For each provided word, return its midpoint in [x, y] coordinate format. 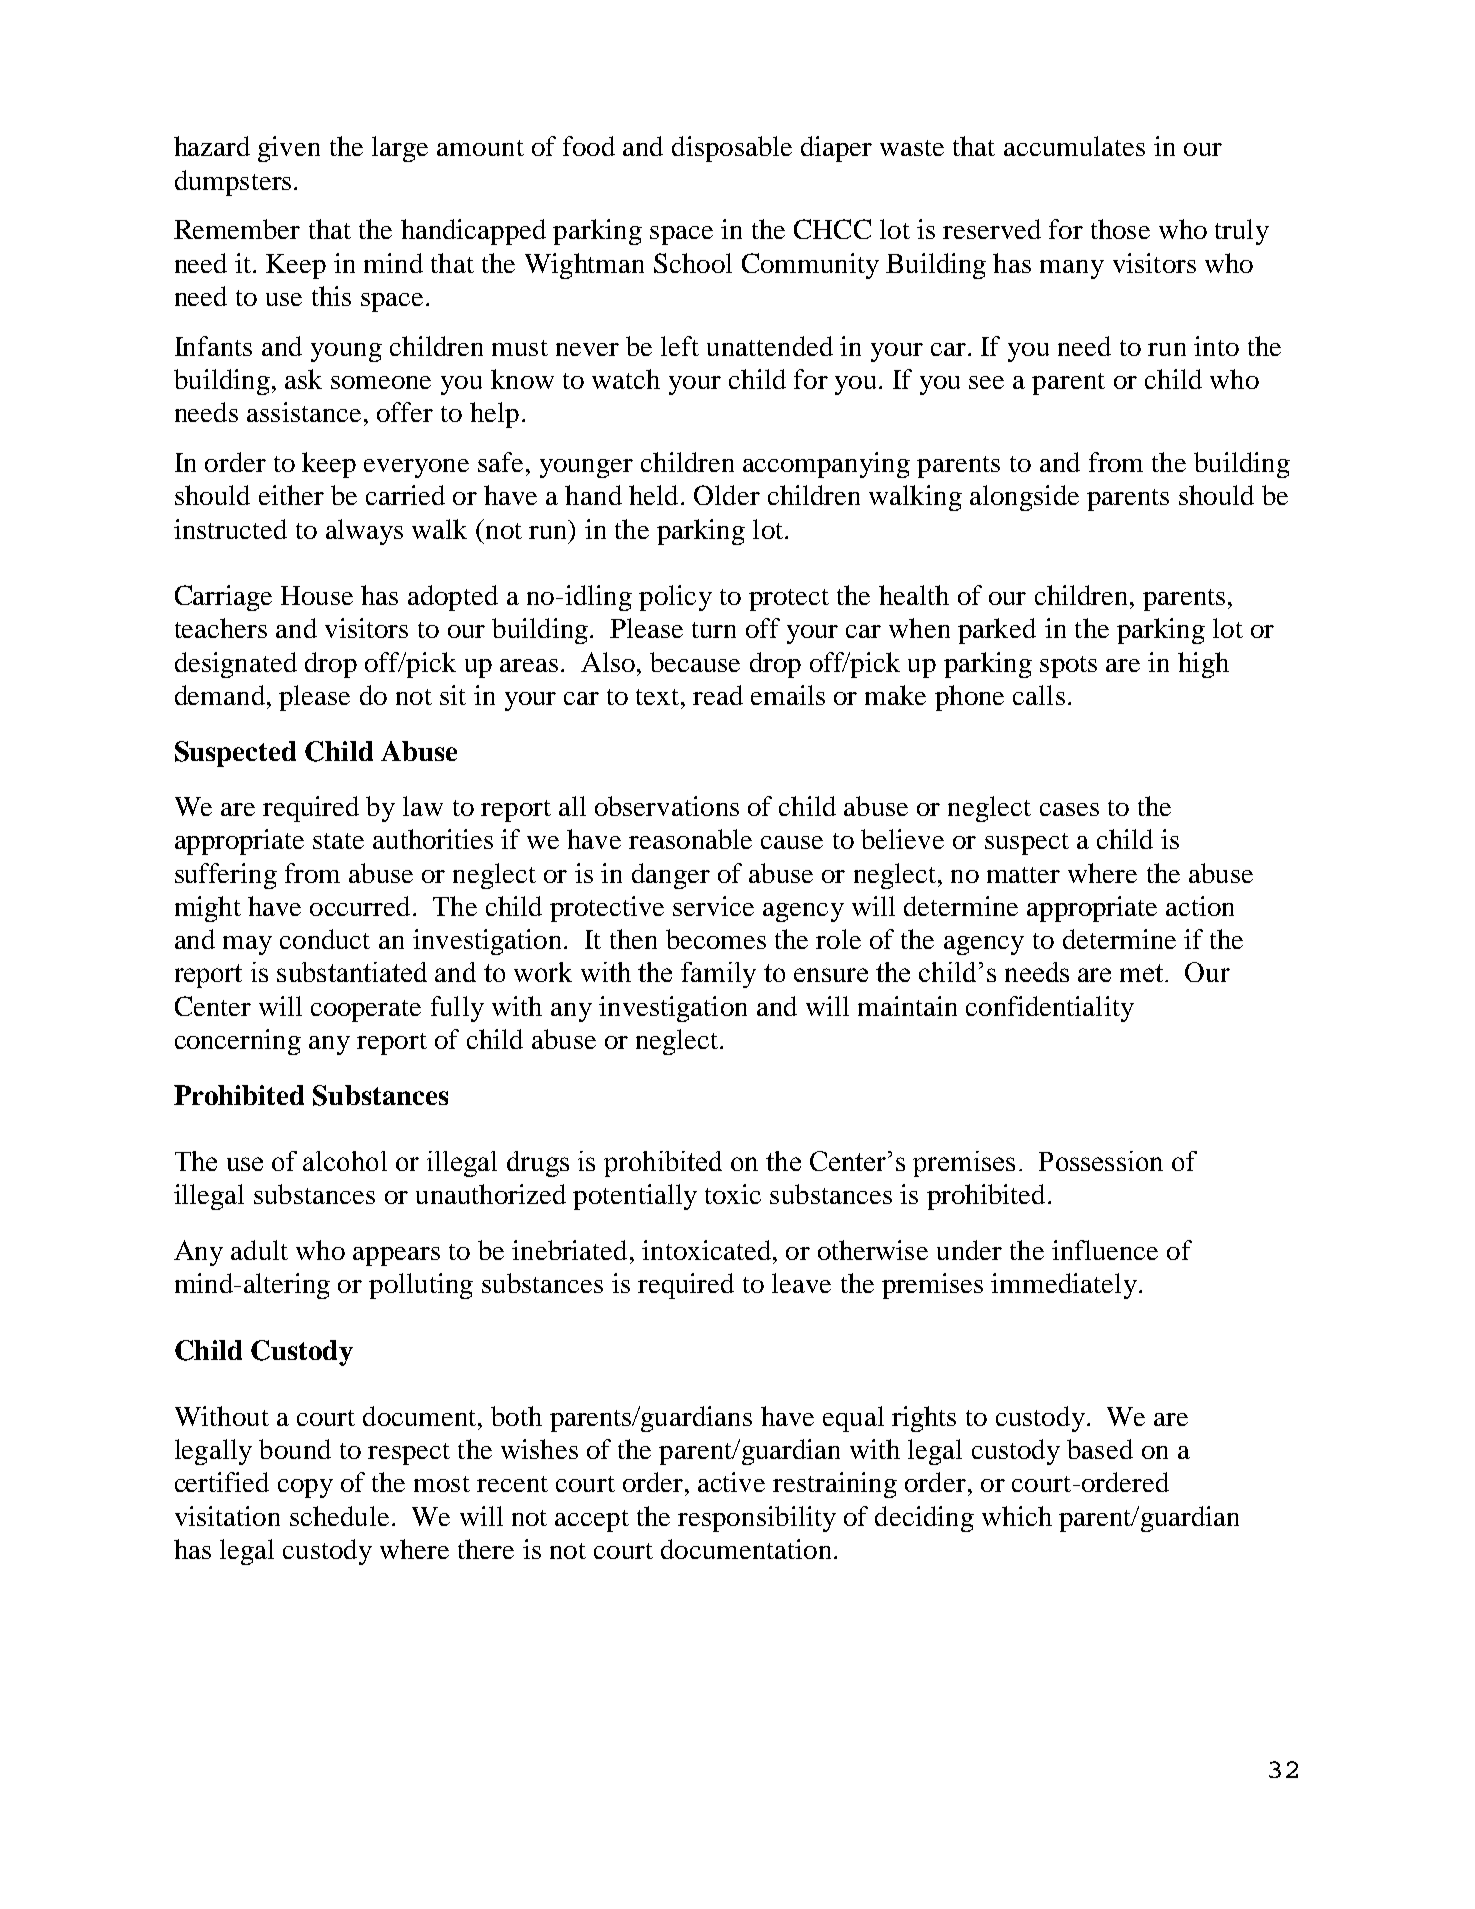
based [1100, 1449]
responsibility [757, 1519]
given [289, 149]
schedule [339, 1516]
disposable [732, 149]
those [1120, 229]
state [338, 841]
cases [1069, 809]
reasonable [690, 839]
